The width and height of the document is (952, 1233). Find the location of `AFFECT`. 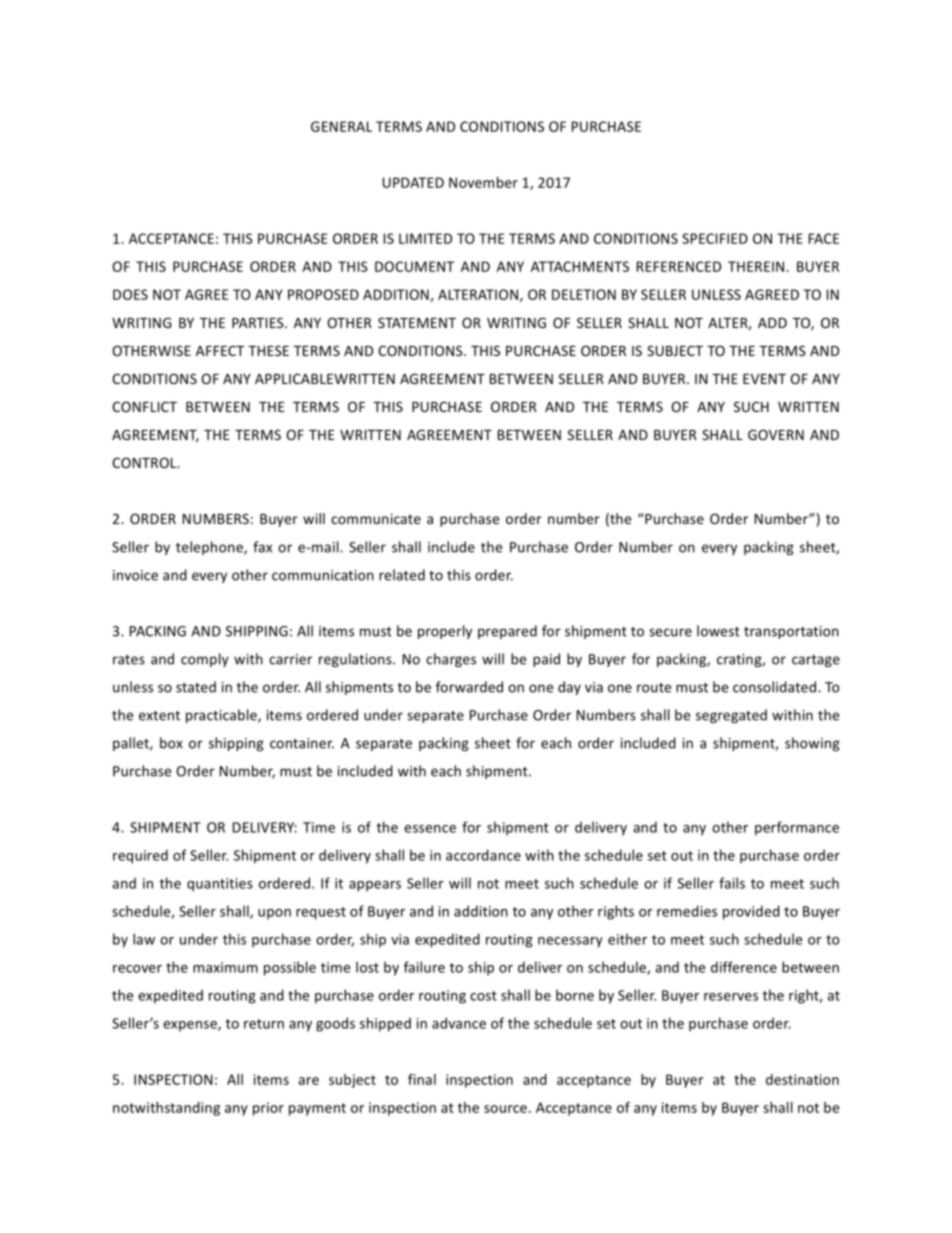

AFFECT is located at coordinates (220, 351).
